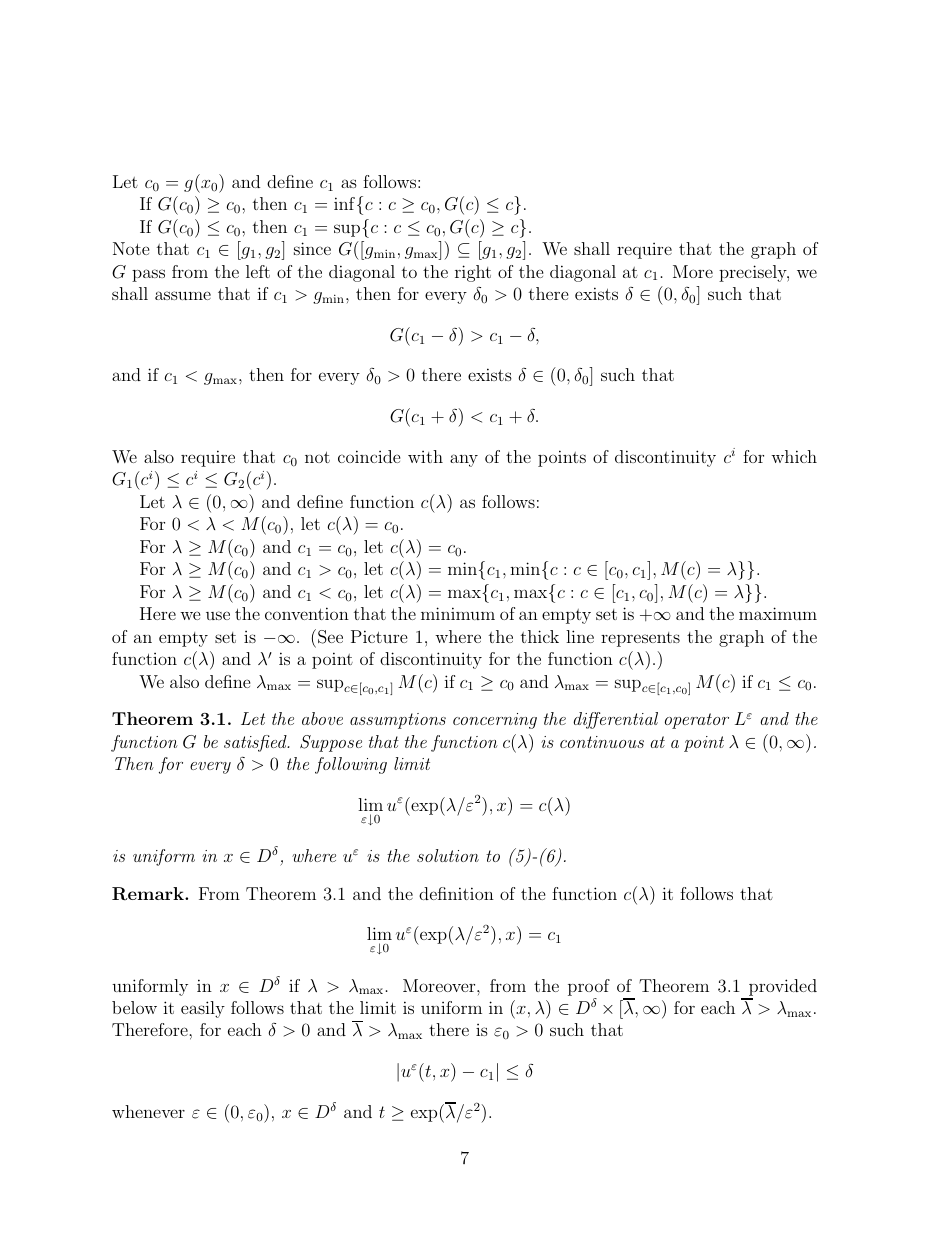 This image has width=952, height=1233. I want to click on solution, so click(448, 855).
